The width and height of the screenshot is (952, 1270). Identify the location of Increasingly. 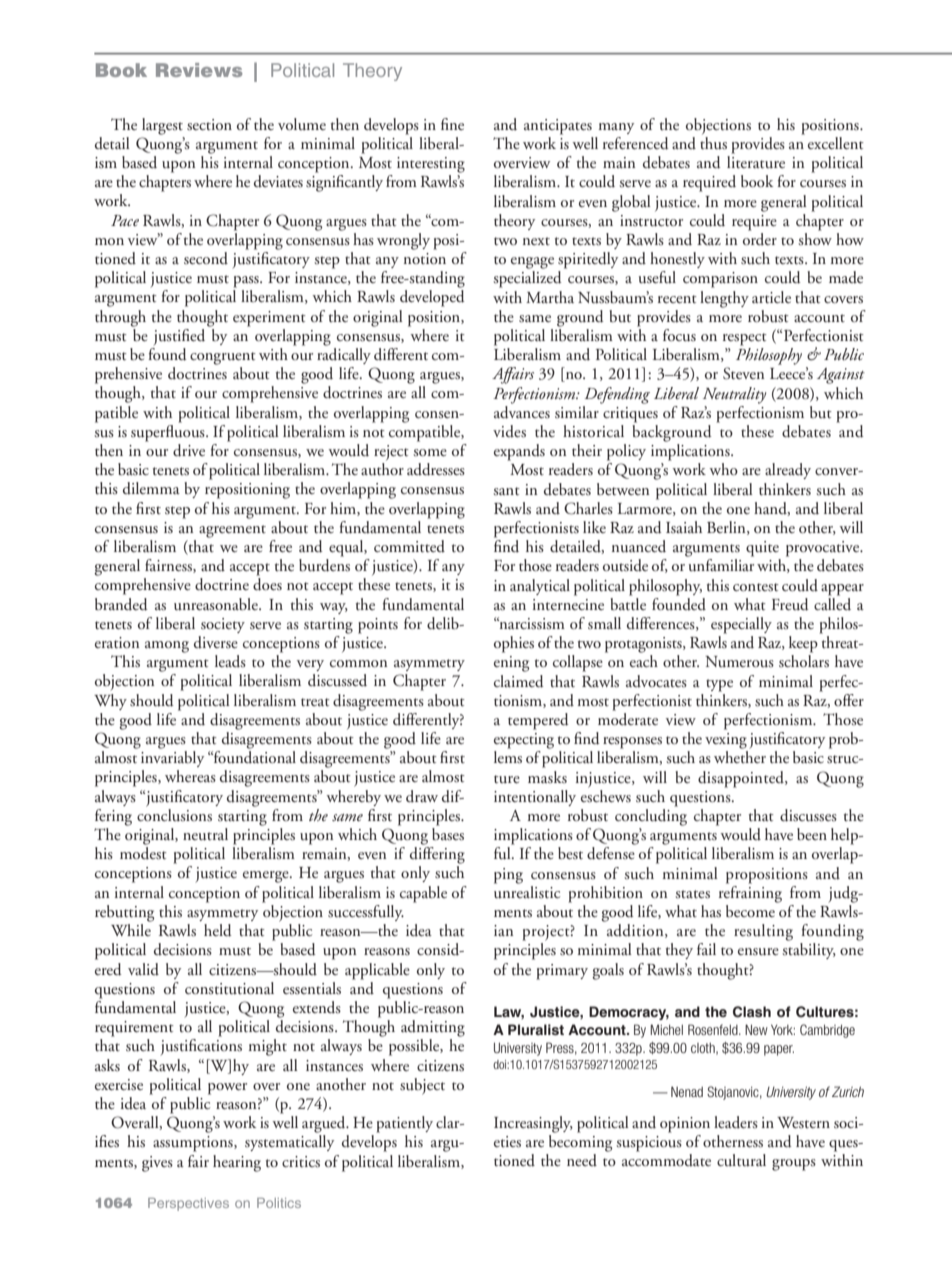
(533, 1124).
